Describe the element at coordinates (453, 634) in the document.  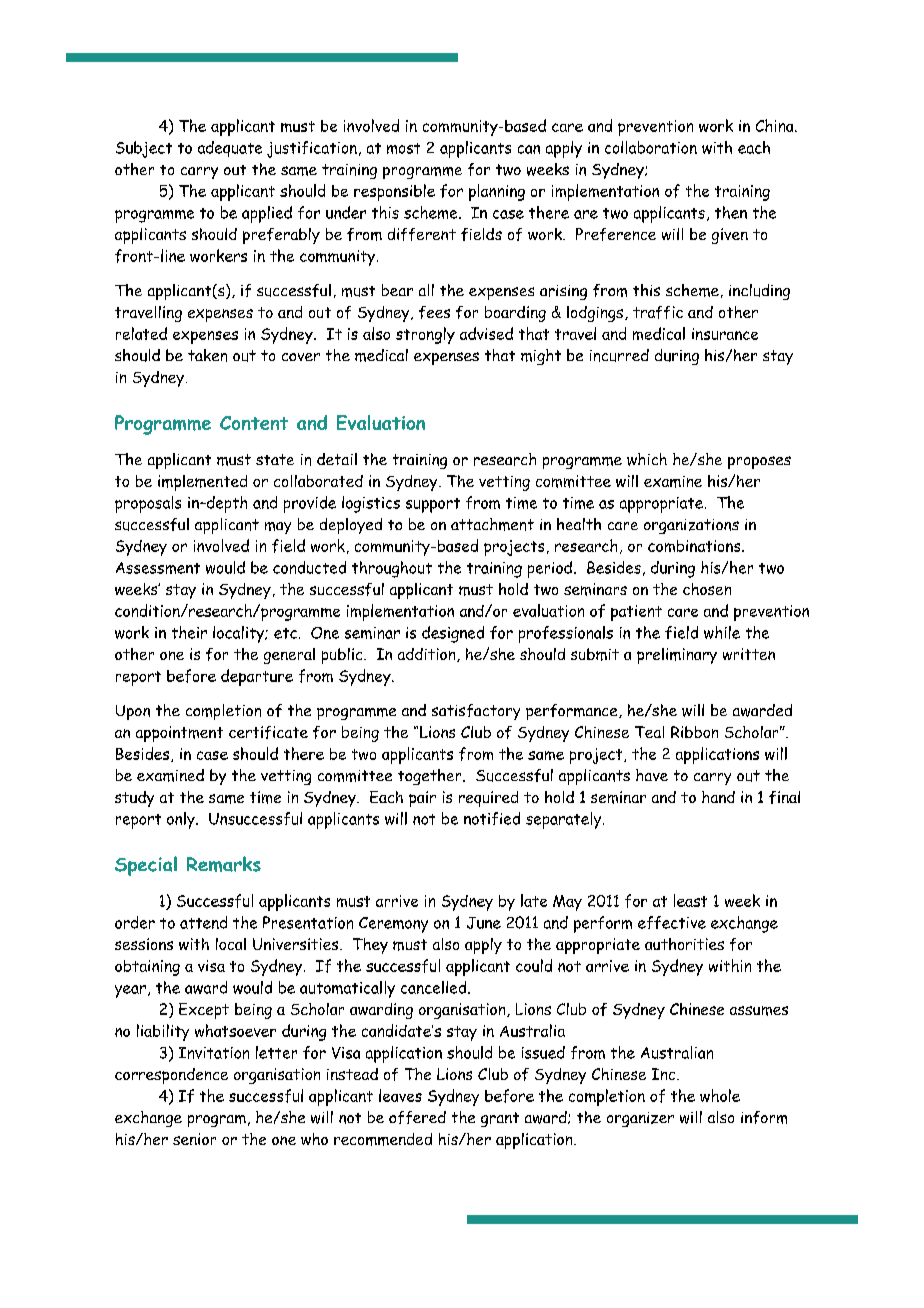
I see `designed` at that location.
